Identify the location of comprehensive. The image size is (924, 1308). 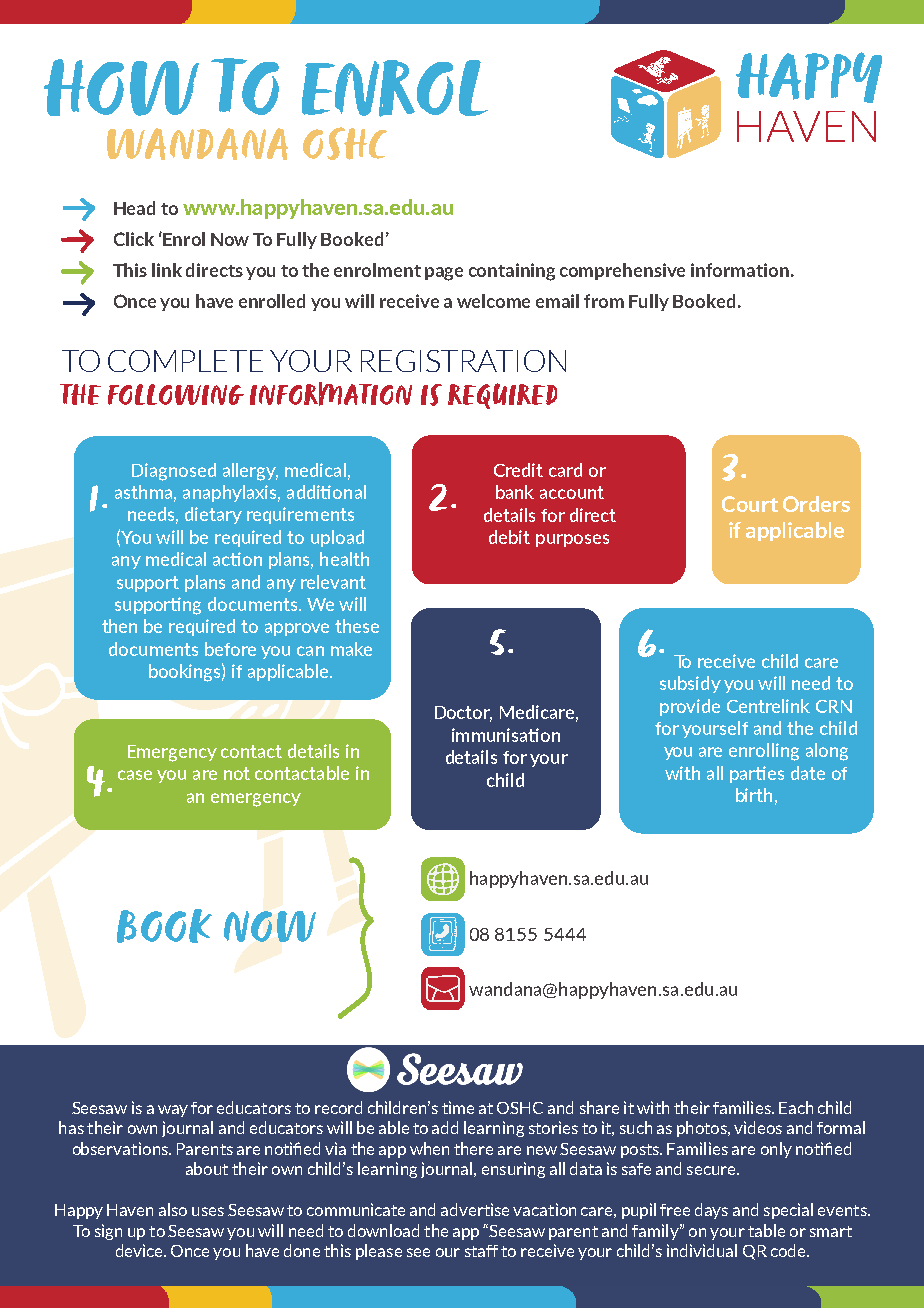
(622, 271).
